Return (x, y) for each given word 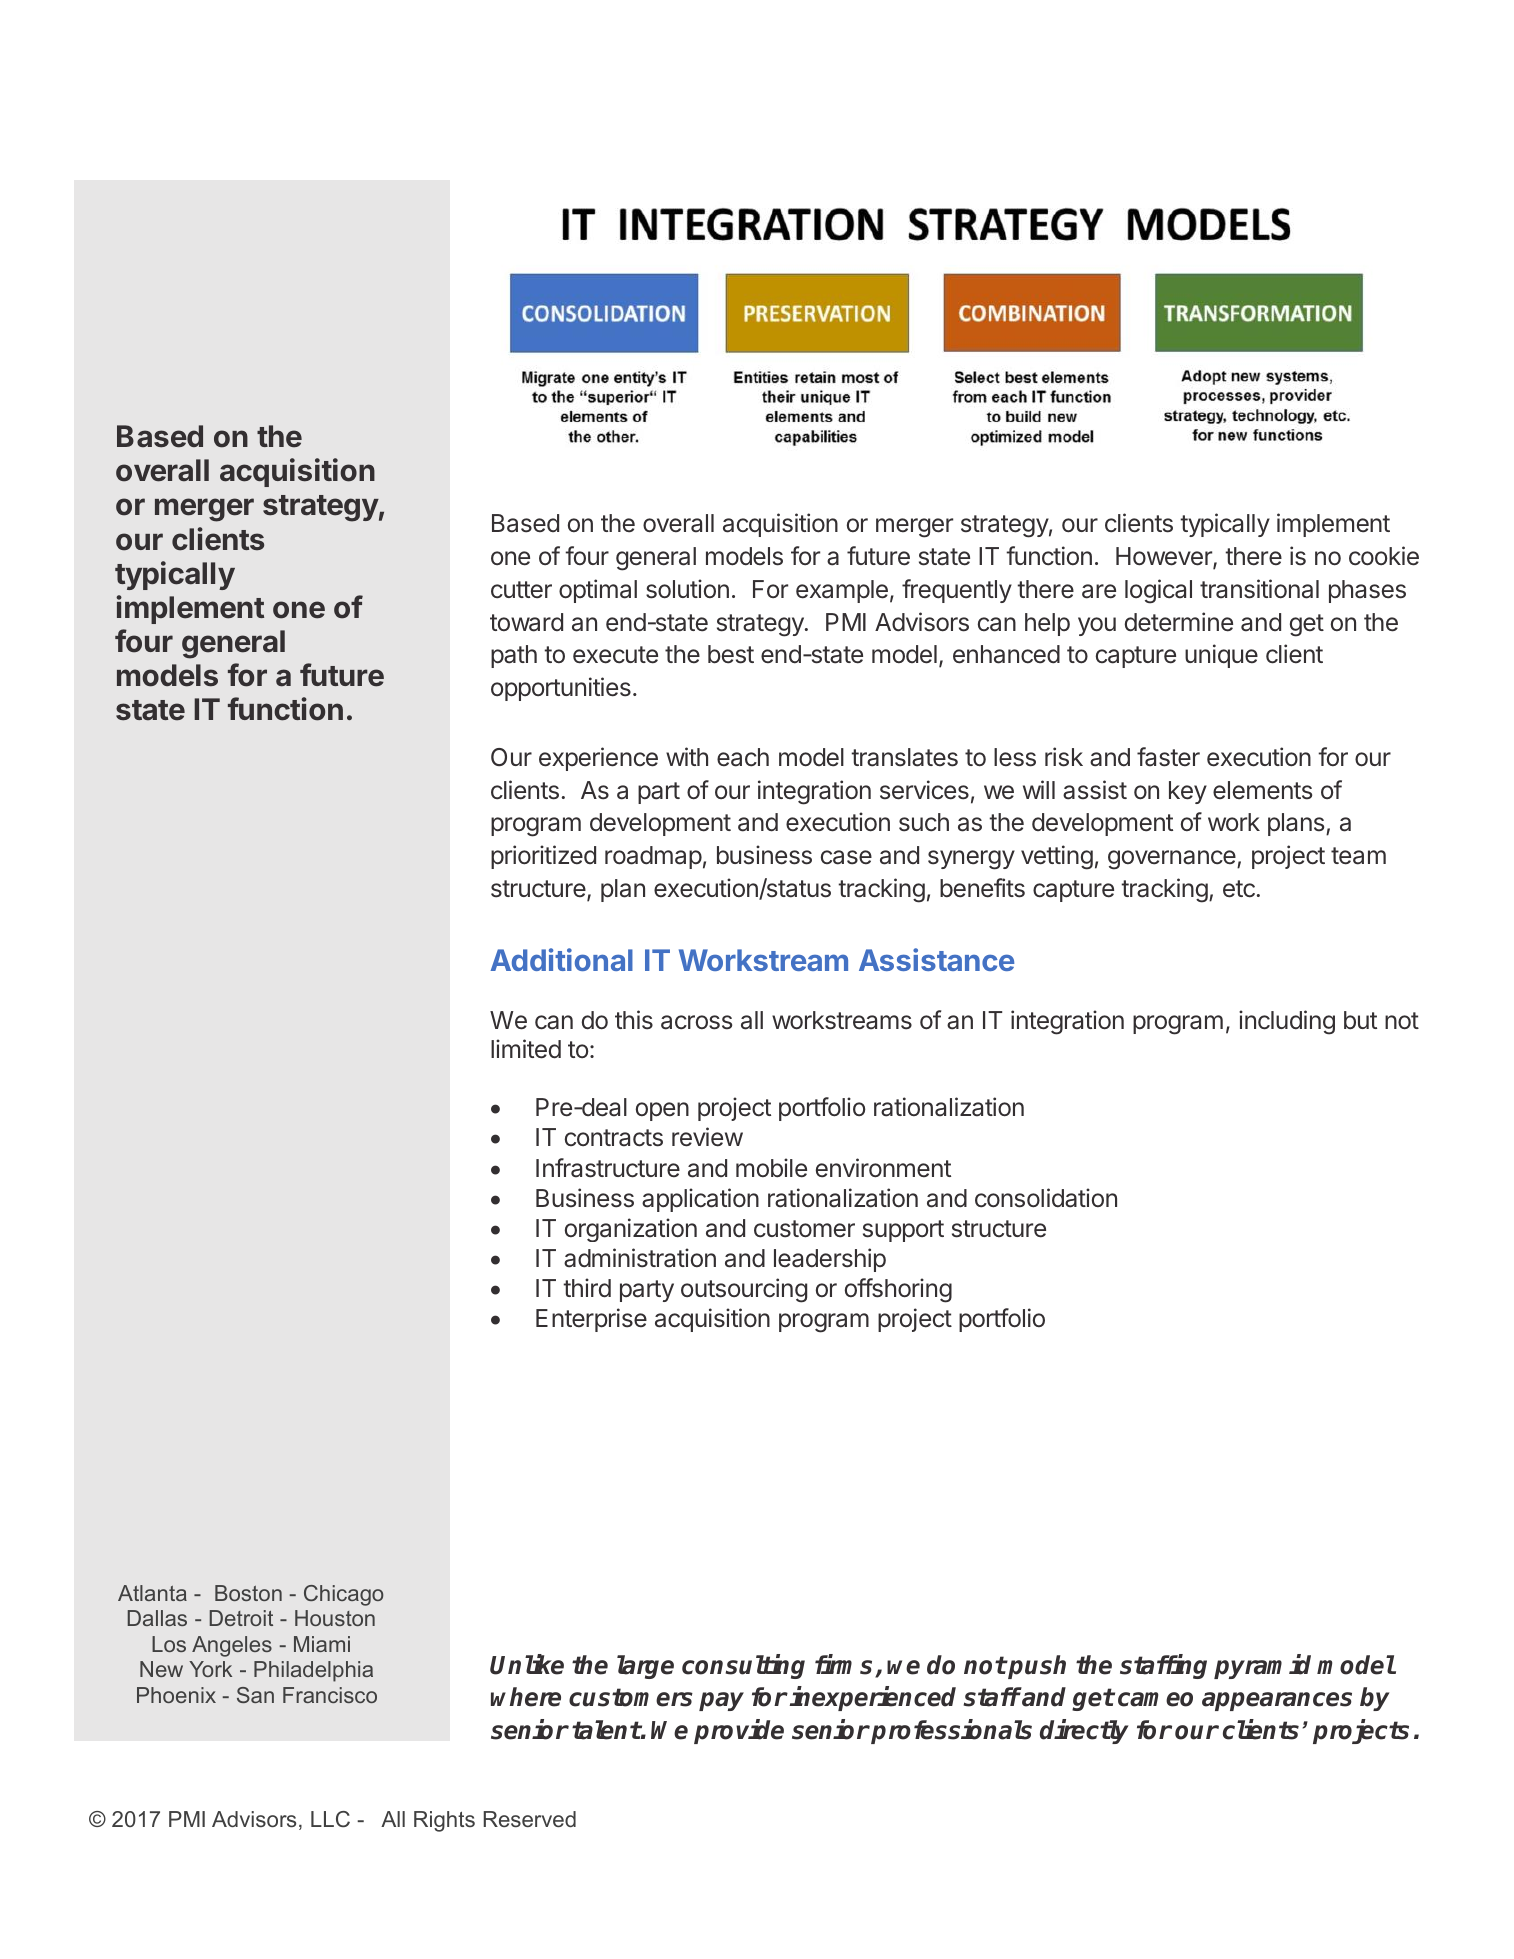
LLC (330, 1819)
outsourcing (744, 1290)
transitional (1259, 589)
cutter (521, 590)
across (696, 1022)
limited (526, 1049)
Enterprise (591, 1320)
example (842, 591)
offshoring (898, 1290)
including (1287, 1022)
